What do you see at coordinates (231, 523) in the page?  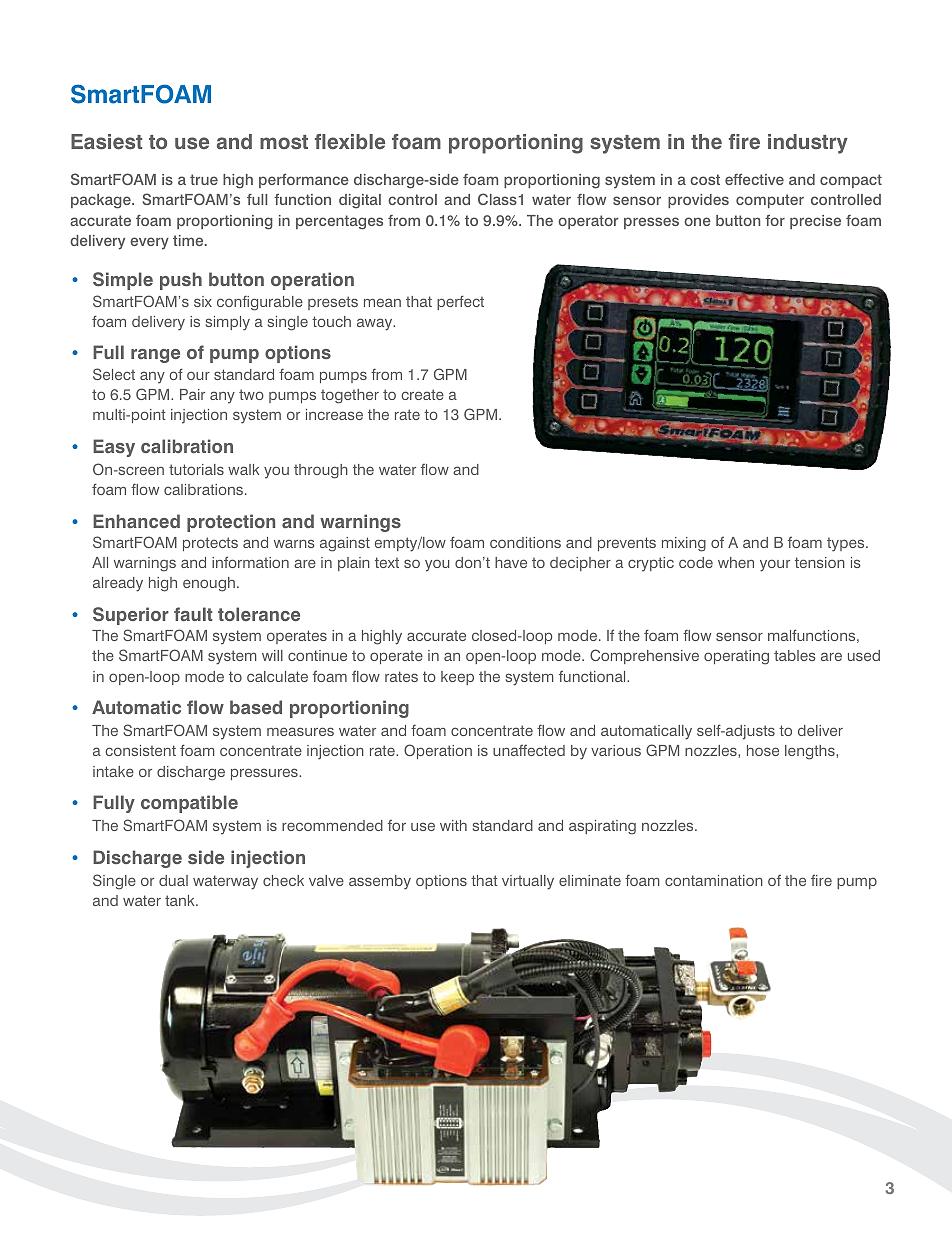 I see `protection` at bounding box center [231, 523].
